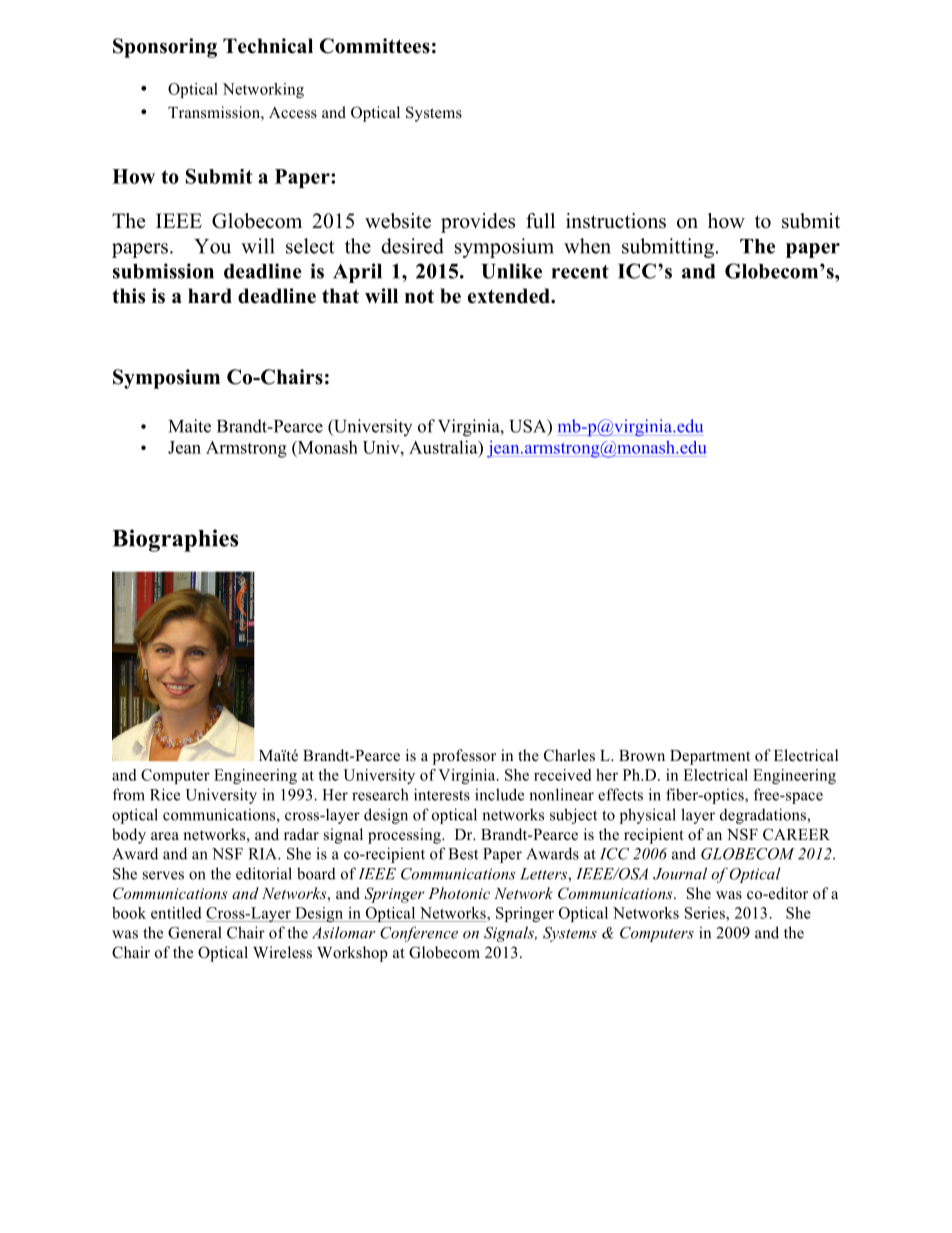 The height and width of the page is (1233, 952). What do you see at coordinates (175, 540) in the page?
I see `Biographies` at bounding box center [175, 540].
